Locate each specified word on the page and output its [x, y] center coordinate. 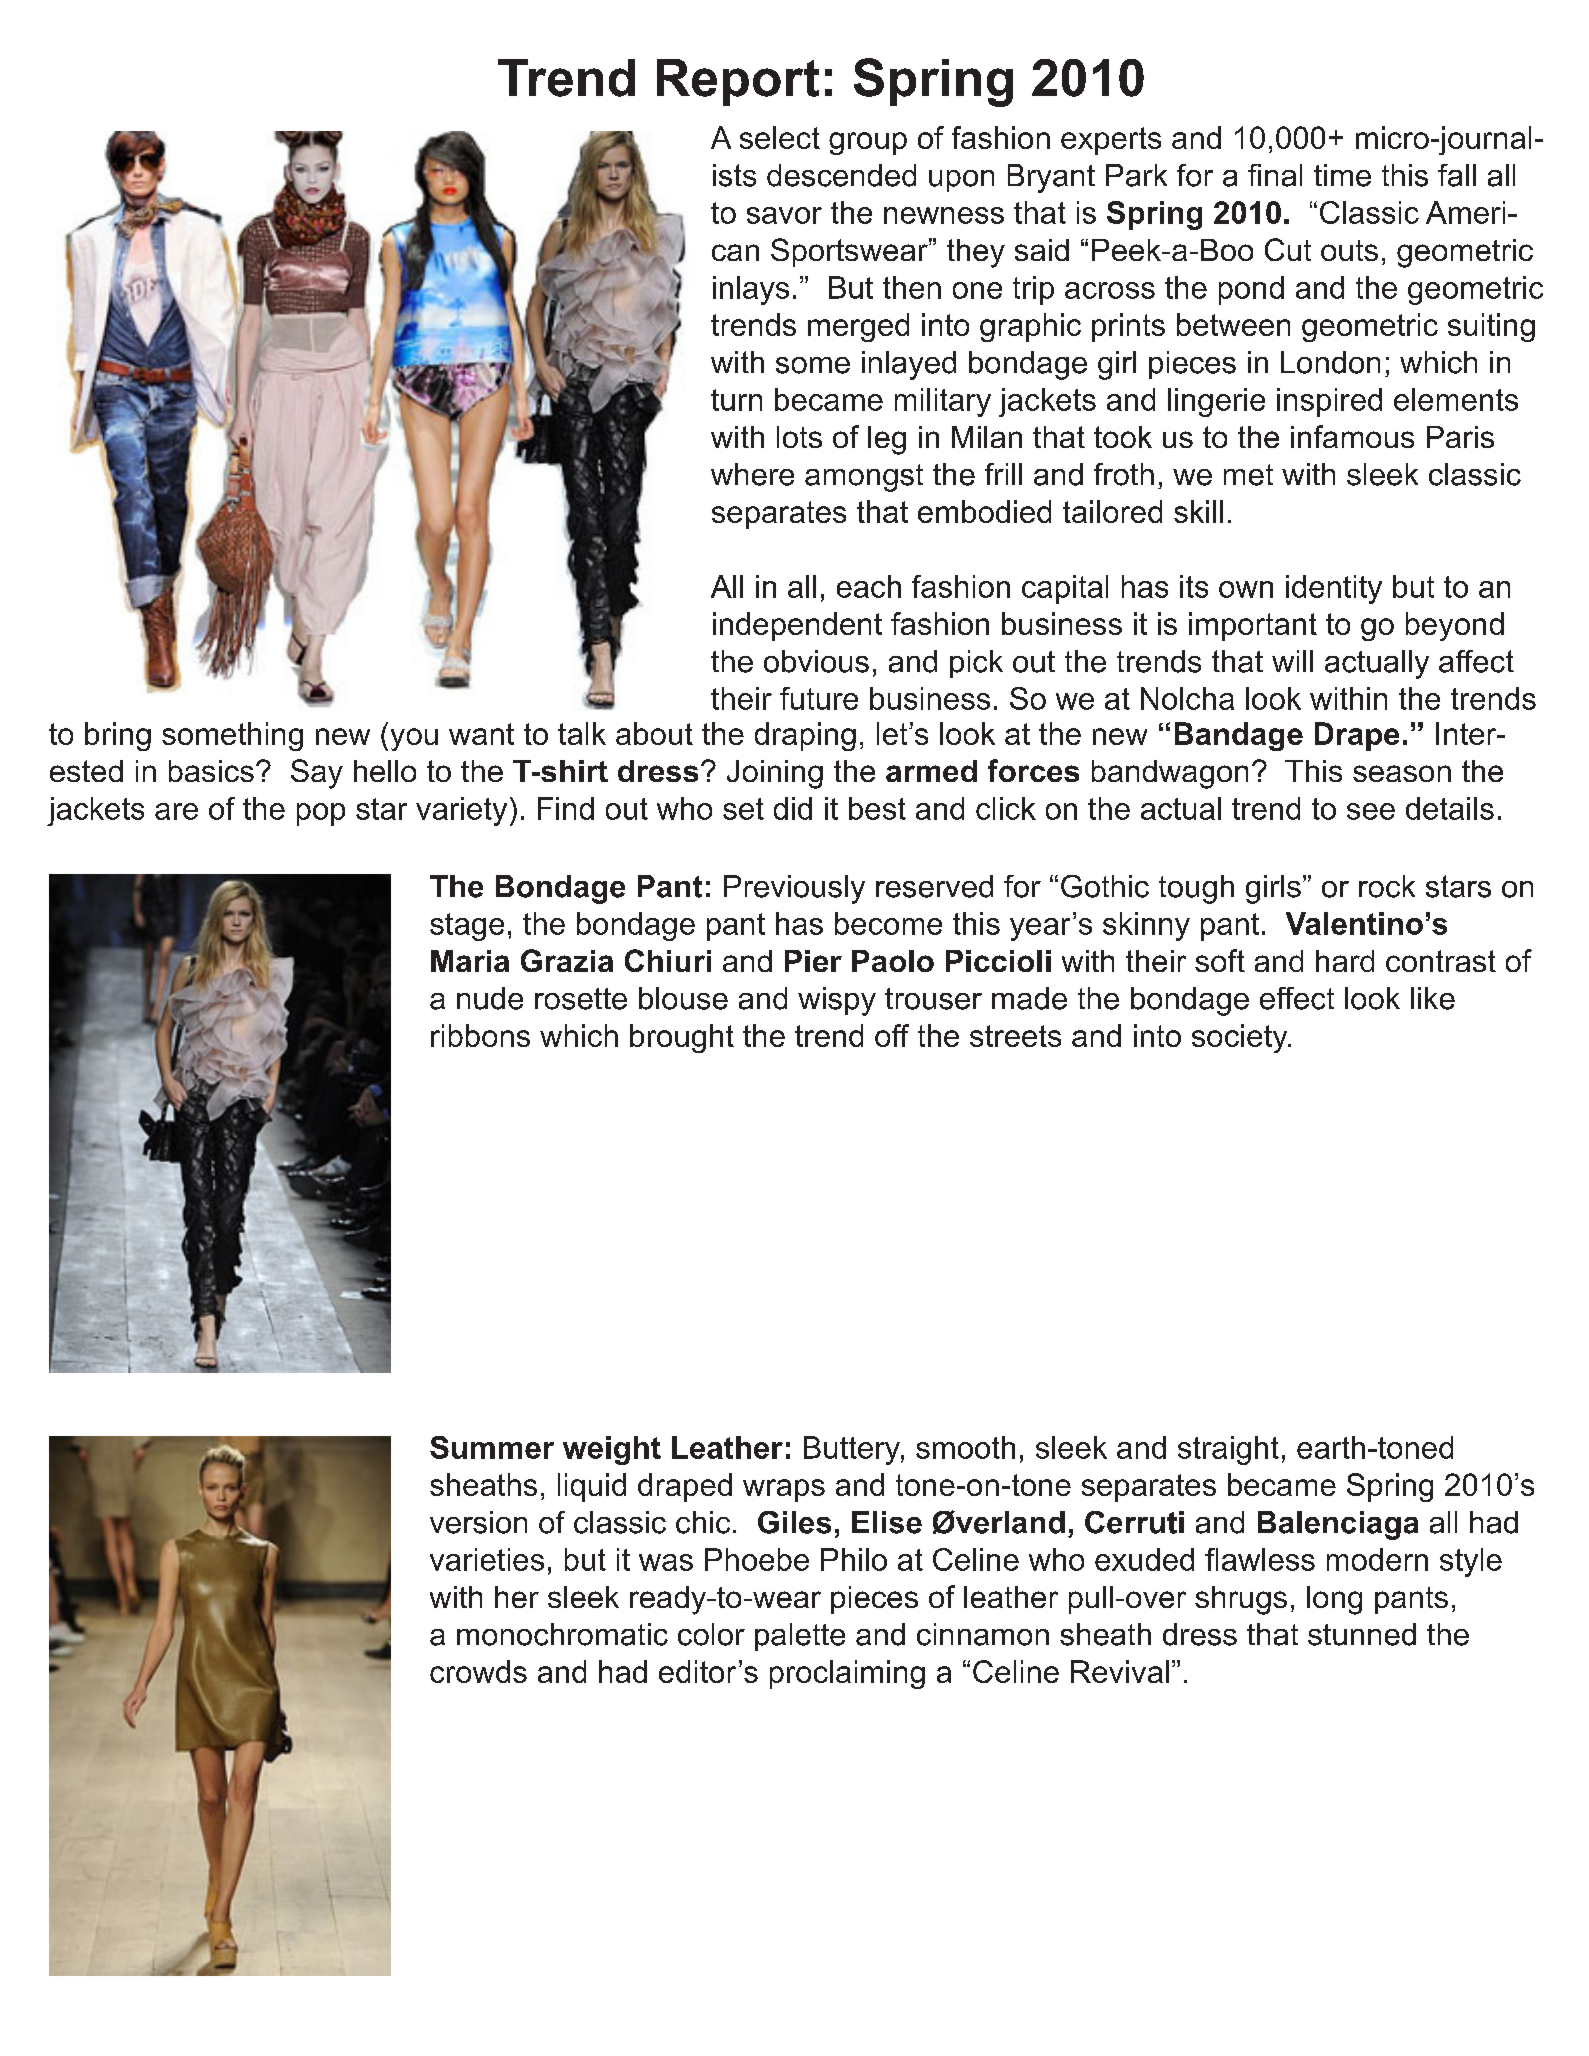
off [892, 1035]
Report [738, 82]
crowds [478, 1671]
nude [490, 998]
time [1342, 175]
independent [797, 626]
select [780, 137]
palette [800, 1637]
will [1292, 661]
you [414, 739]
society [1241, 1038]
